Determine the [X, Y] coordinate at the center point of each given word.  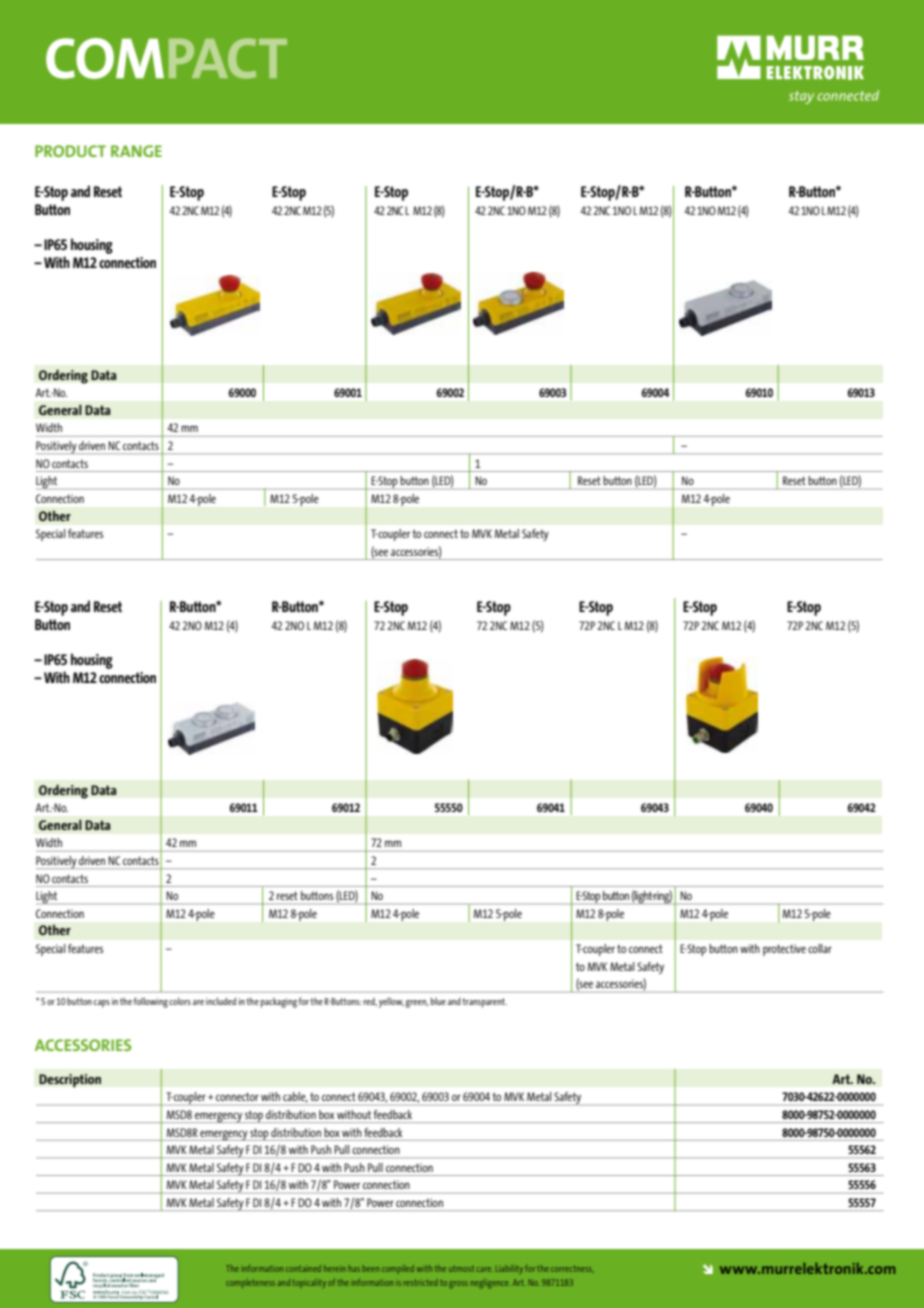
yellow [391, 1002]
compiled [398, 1268]
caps [102, 1004]
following [150, 1002]
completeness [250, 1283]
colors [180, 1001]
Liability [509, 1269]
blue [438, 1001]
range [136, 151]
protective [784, 950]
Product [70, 151]
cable [295, 1097]
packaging [279, 1003]
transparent [484, 1003]
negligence [490, 1284]
